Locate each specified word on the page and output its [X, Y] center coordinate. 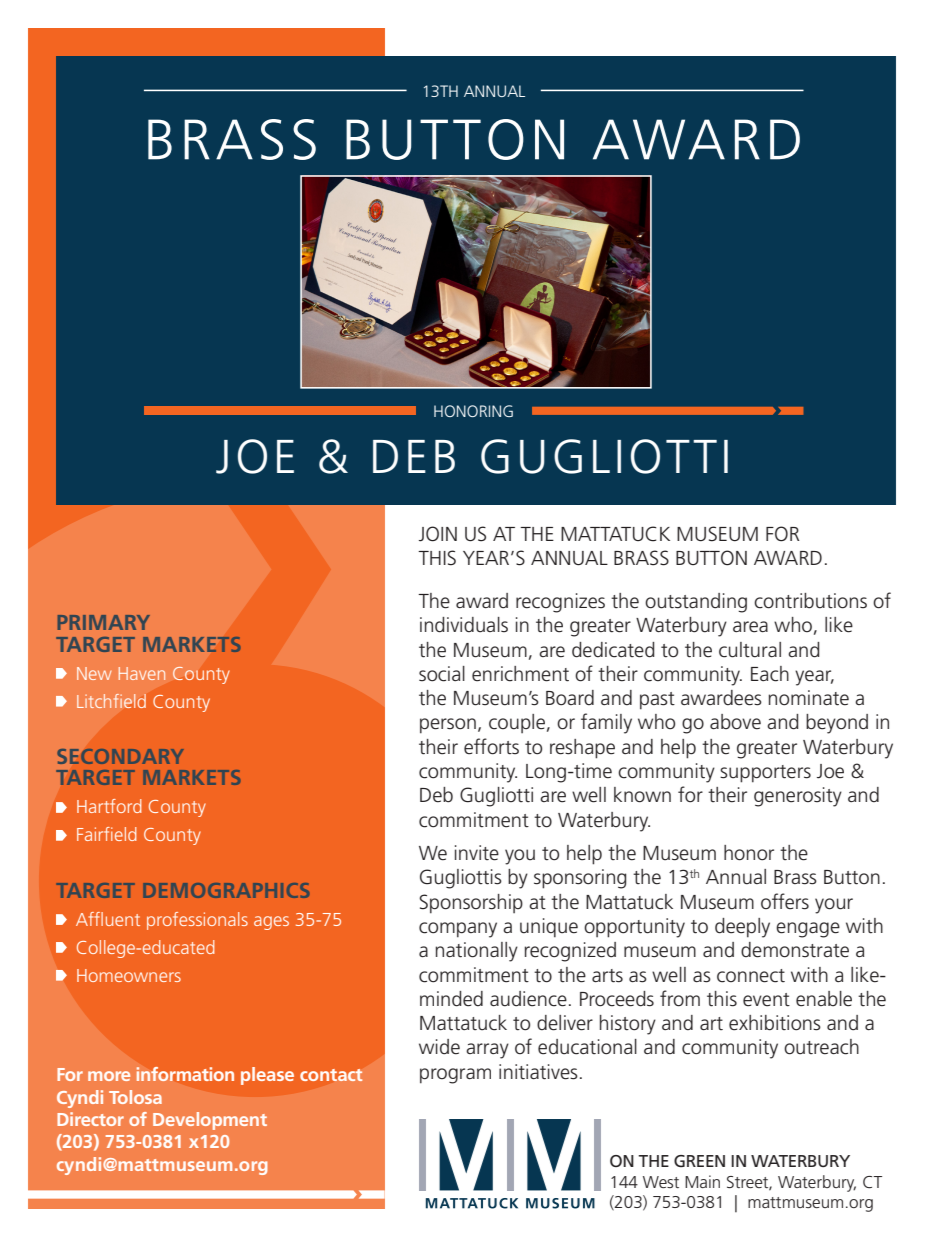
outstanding [696, 603]
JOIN [438, 534]
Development [210, 1121]
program [455, 1076]
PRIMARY [104, 622]
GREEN [699, 1161]
